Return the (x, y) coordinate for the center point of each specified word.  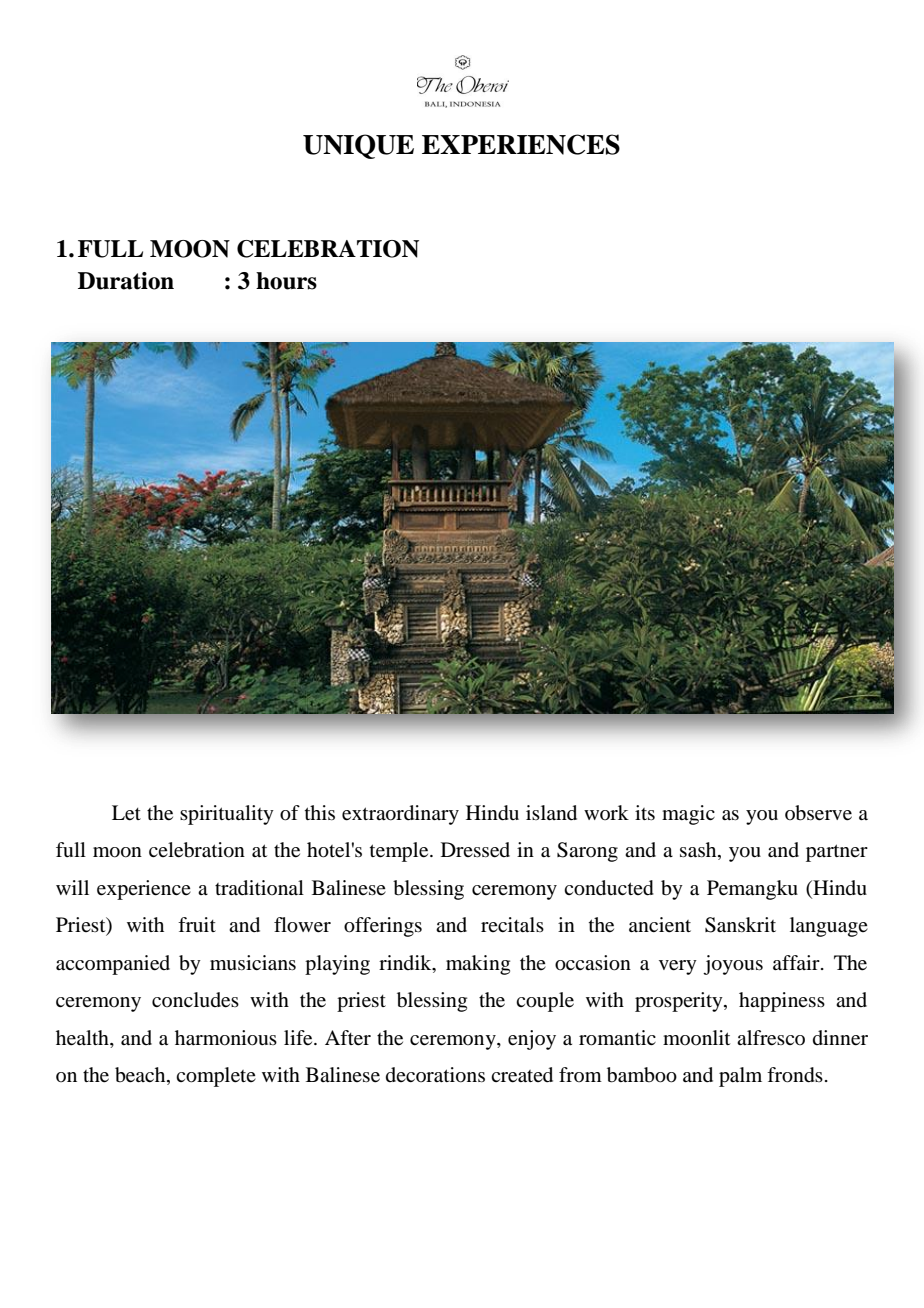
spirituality (227, 815)
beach (141, 1076)
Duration (126, 281)
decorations (435, 1075)
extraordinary (400, 815)
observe (818, 813)
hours (286, 281)
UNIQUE (358, 146)
